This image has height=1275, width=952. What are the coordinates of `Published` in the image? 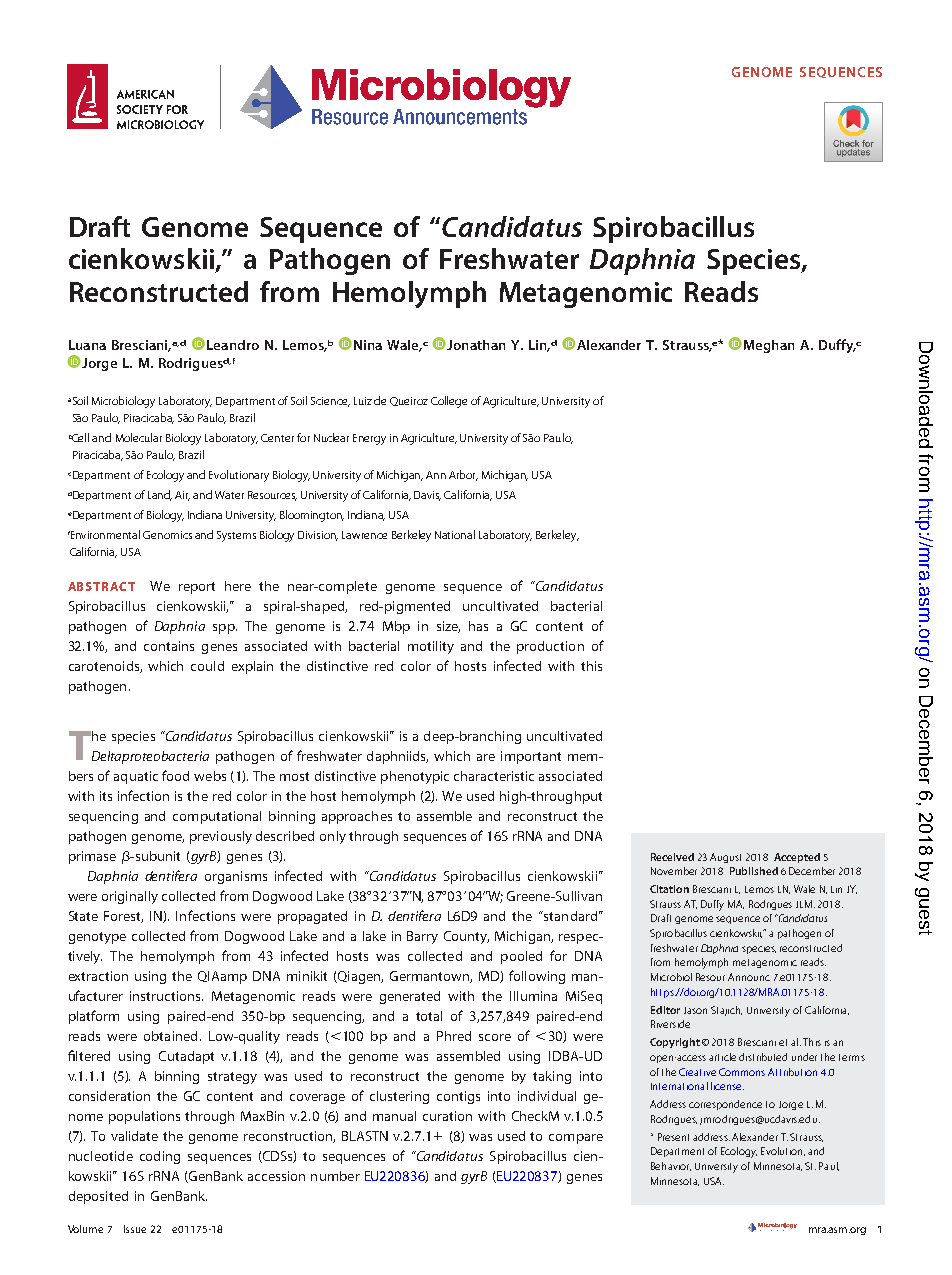 It's located at (754, 871).
